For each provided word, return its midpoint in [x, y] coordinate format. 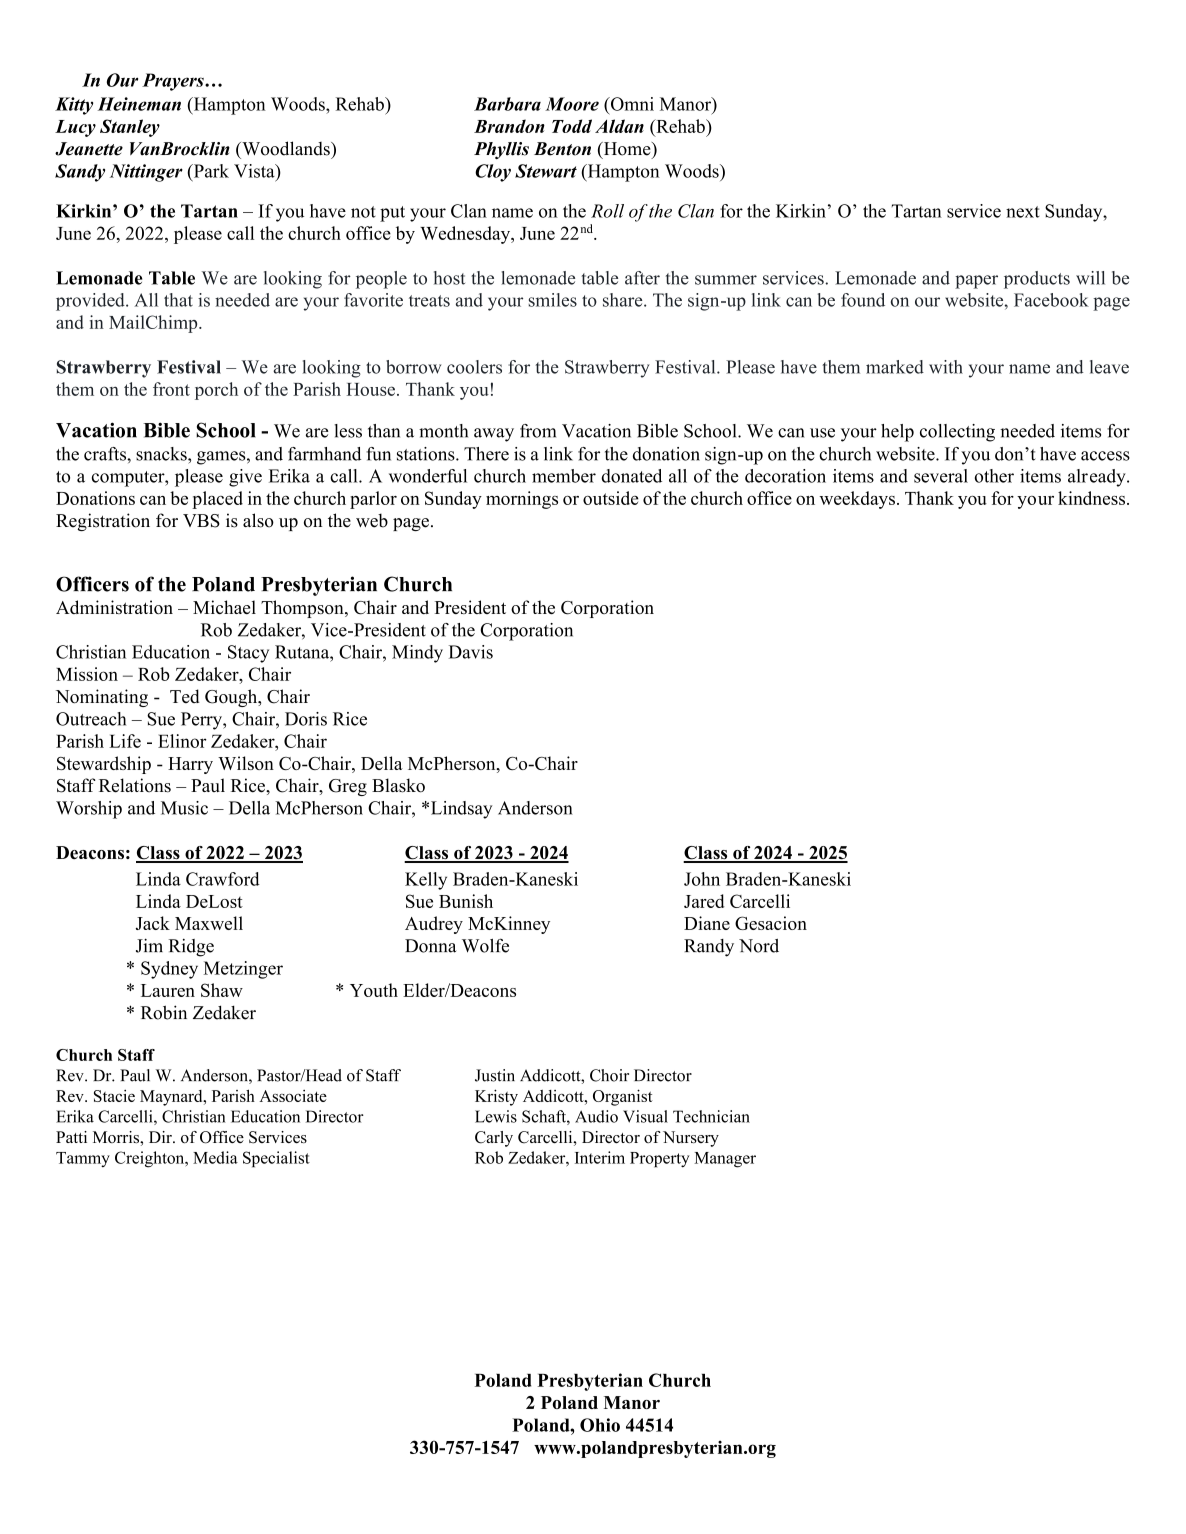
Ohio [600, 1425]
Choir [609, 1075]
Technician [711, 1116]
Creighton [151, 1159]
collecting [957, 433]
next [1023, 212]
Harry [190, 765]
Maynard [172, 1098]
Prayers [174, 82]
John [702, 879]
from [538, 431]
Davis [471, 652]
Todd [572, 126]
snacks [162, 454]
